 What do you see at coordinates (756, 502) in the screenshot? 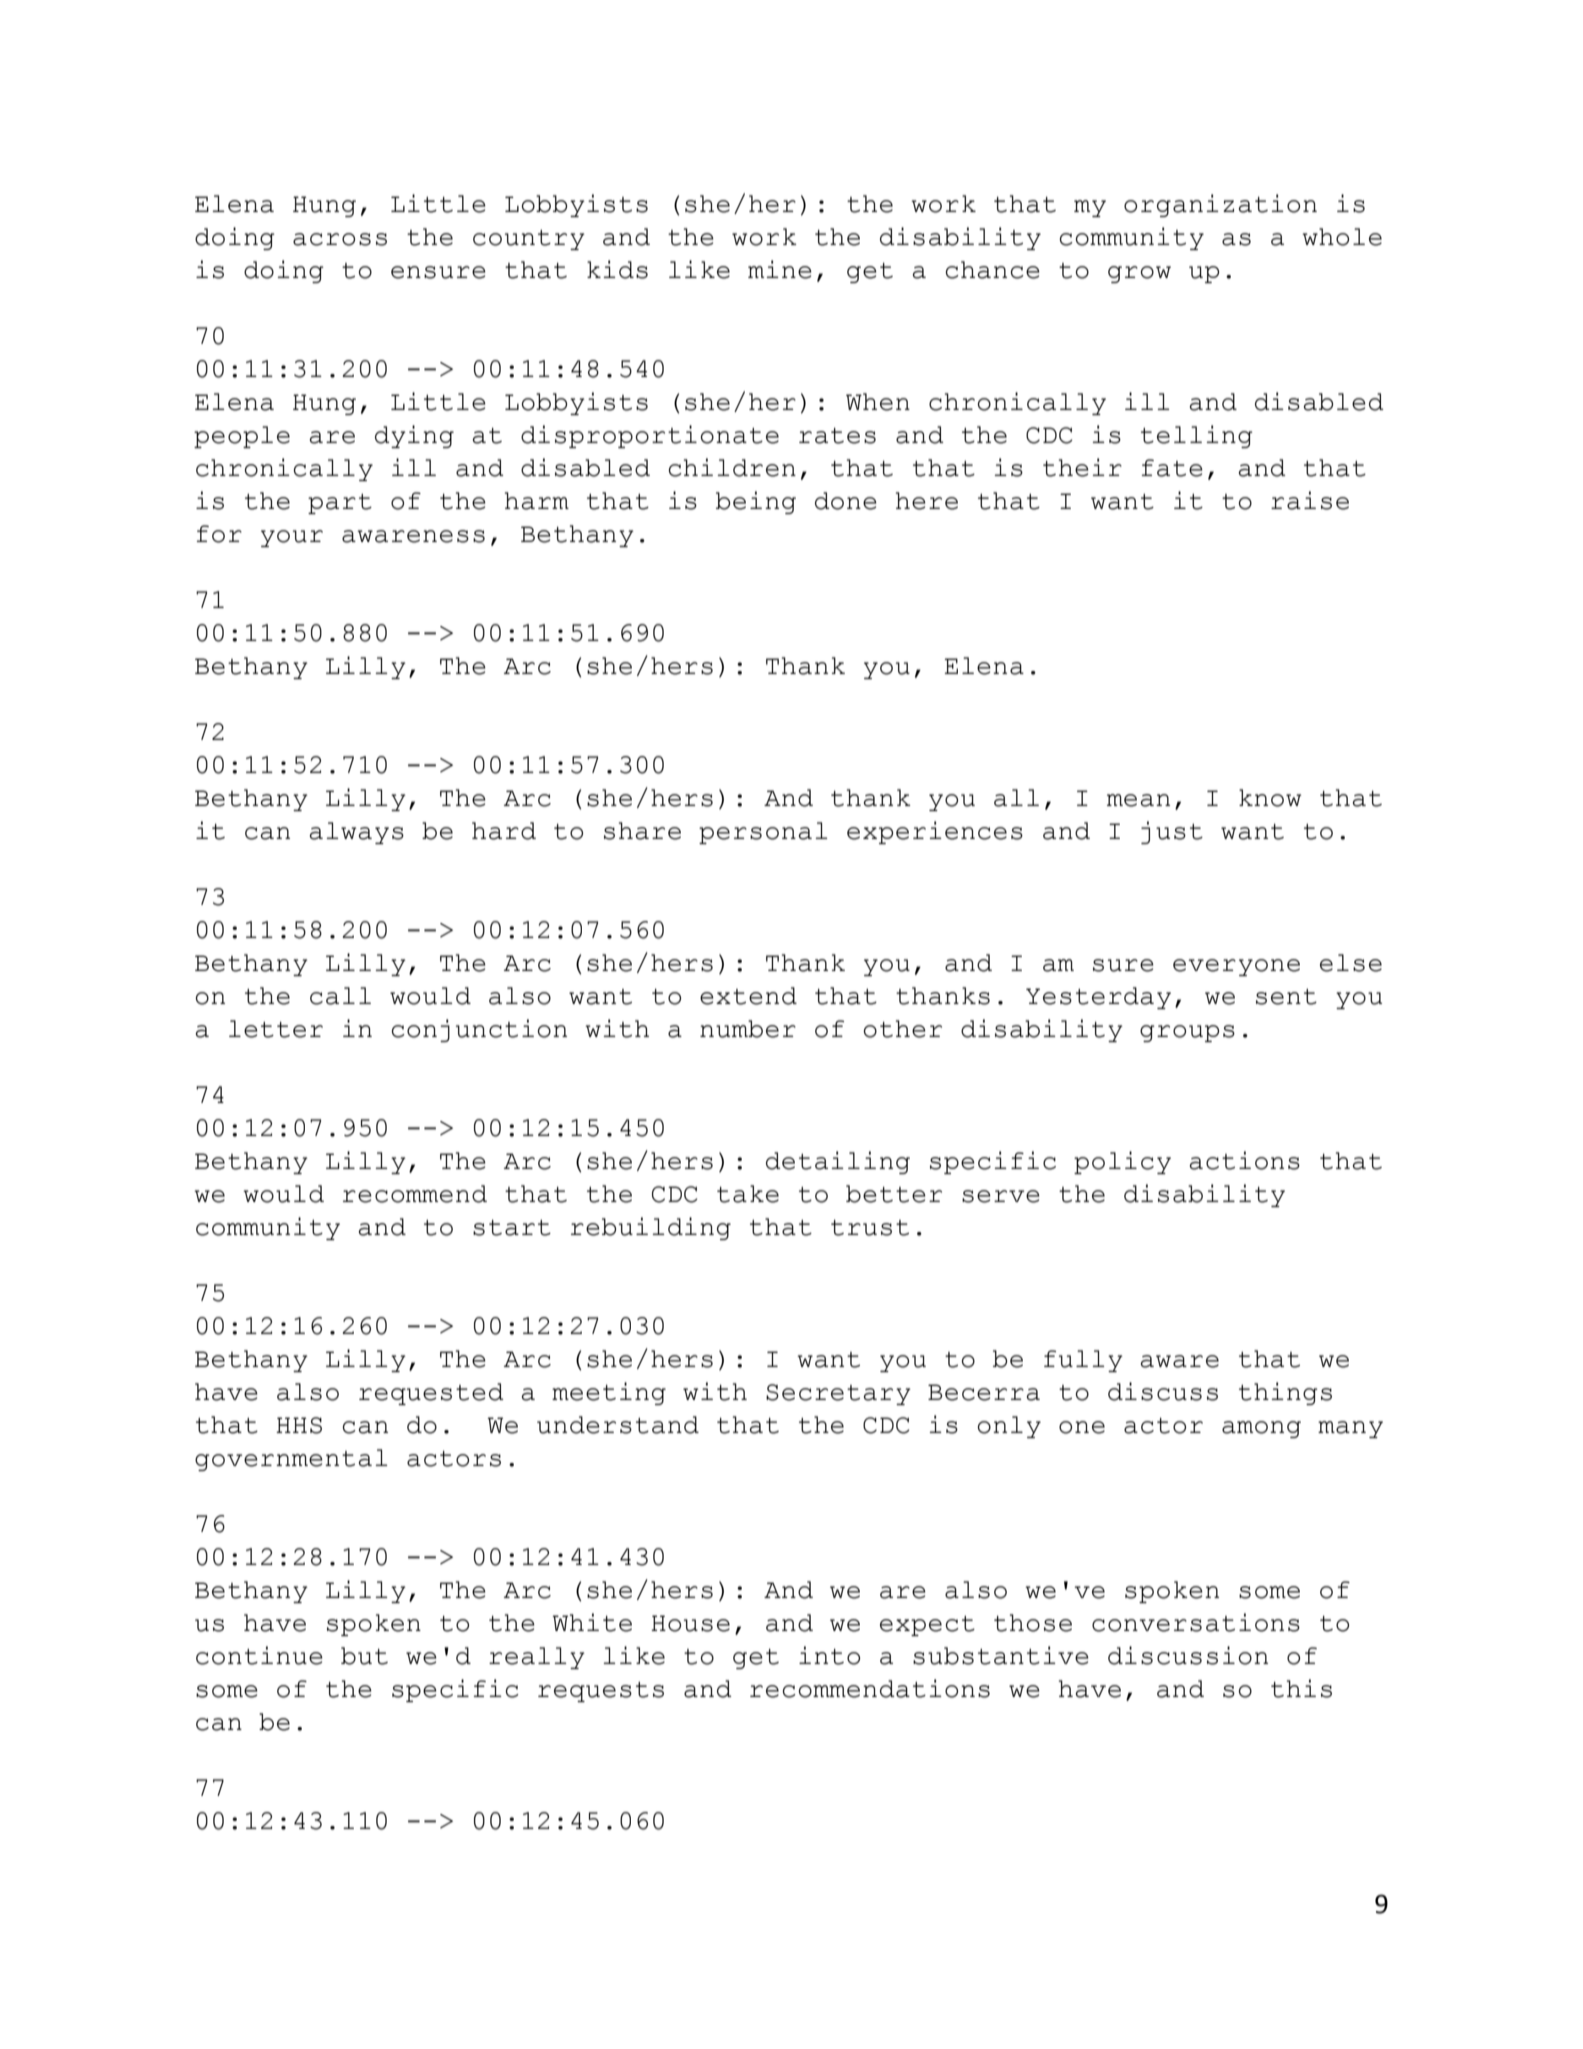
I see `being` at bounding box center [756, 502].
